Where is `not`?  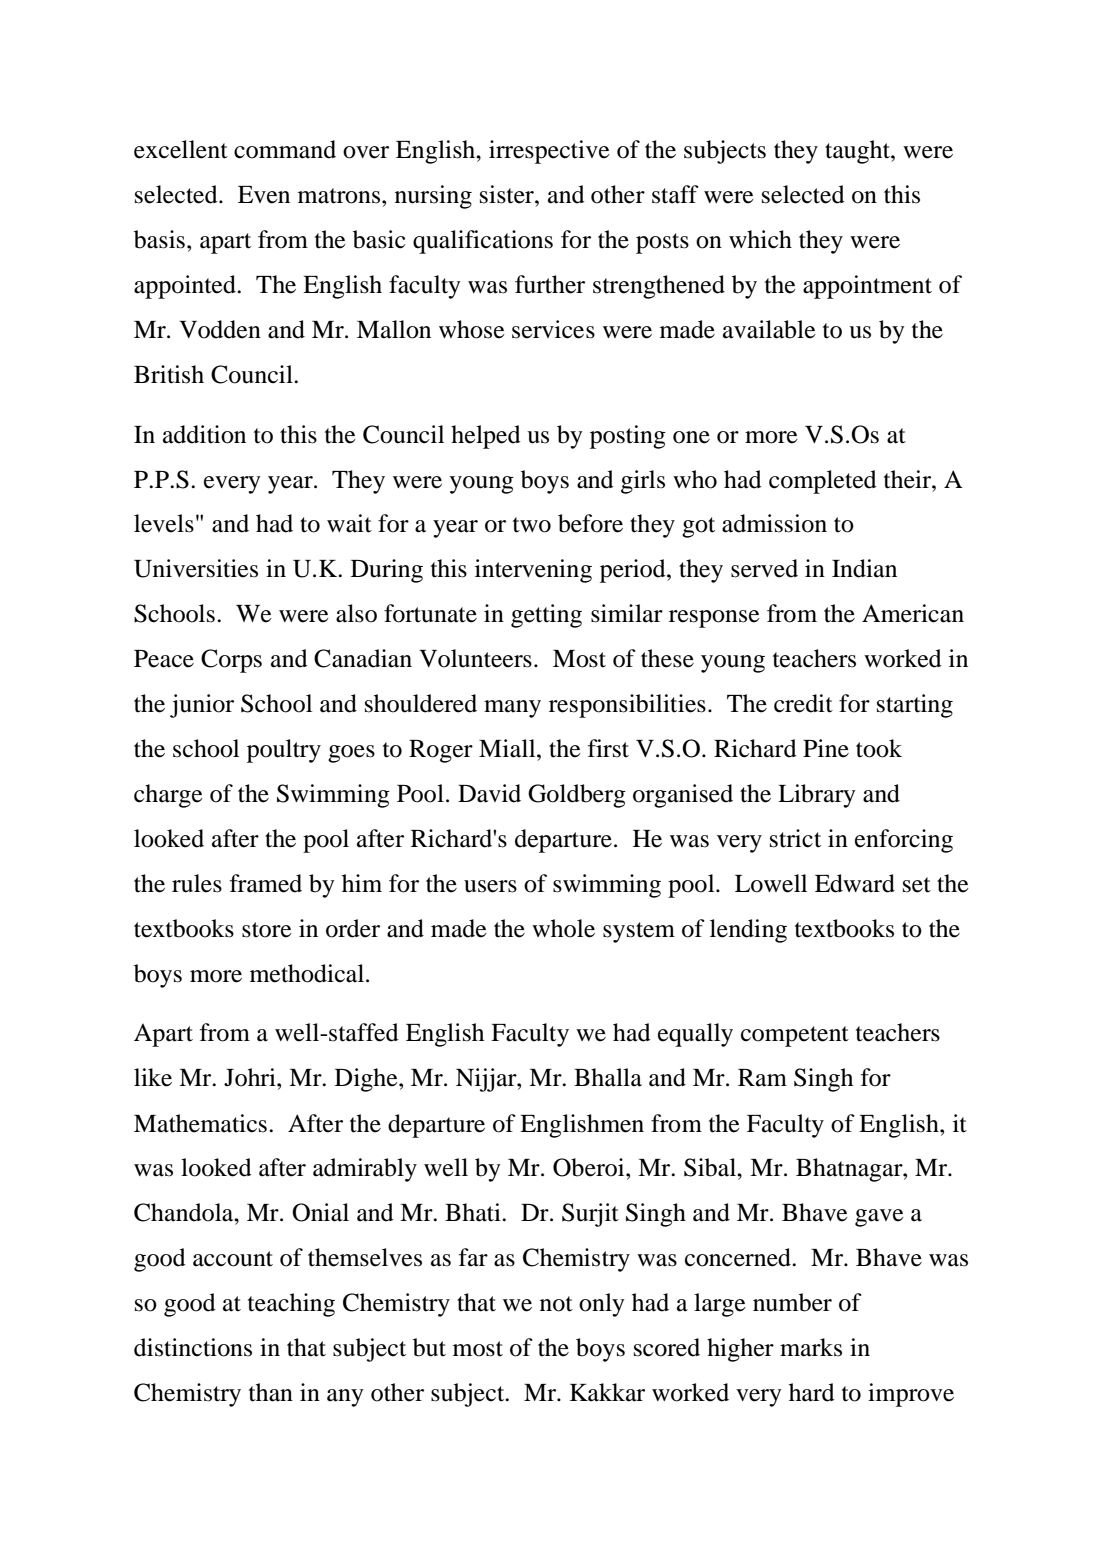 not is located at coordinates (556, 1304).
